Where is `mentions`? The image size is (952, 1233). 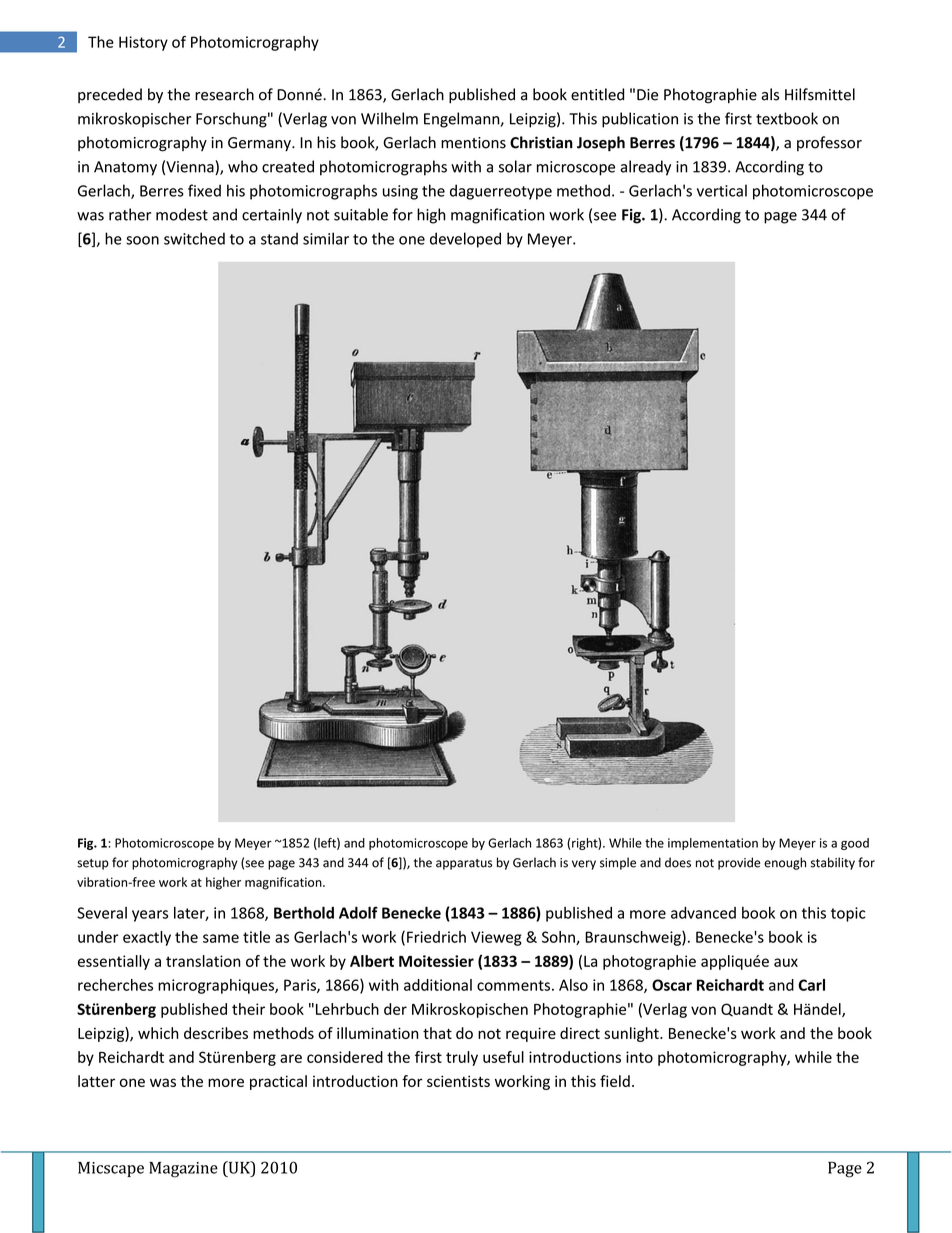
mentions is located at coordinates (473, 143).
